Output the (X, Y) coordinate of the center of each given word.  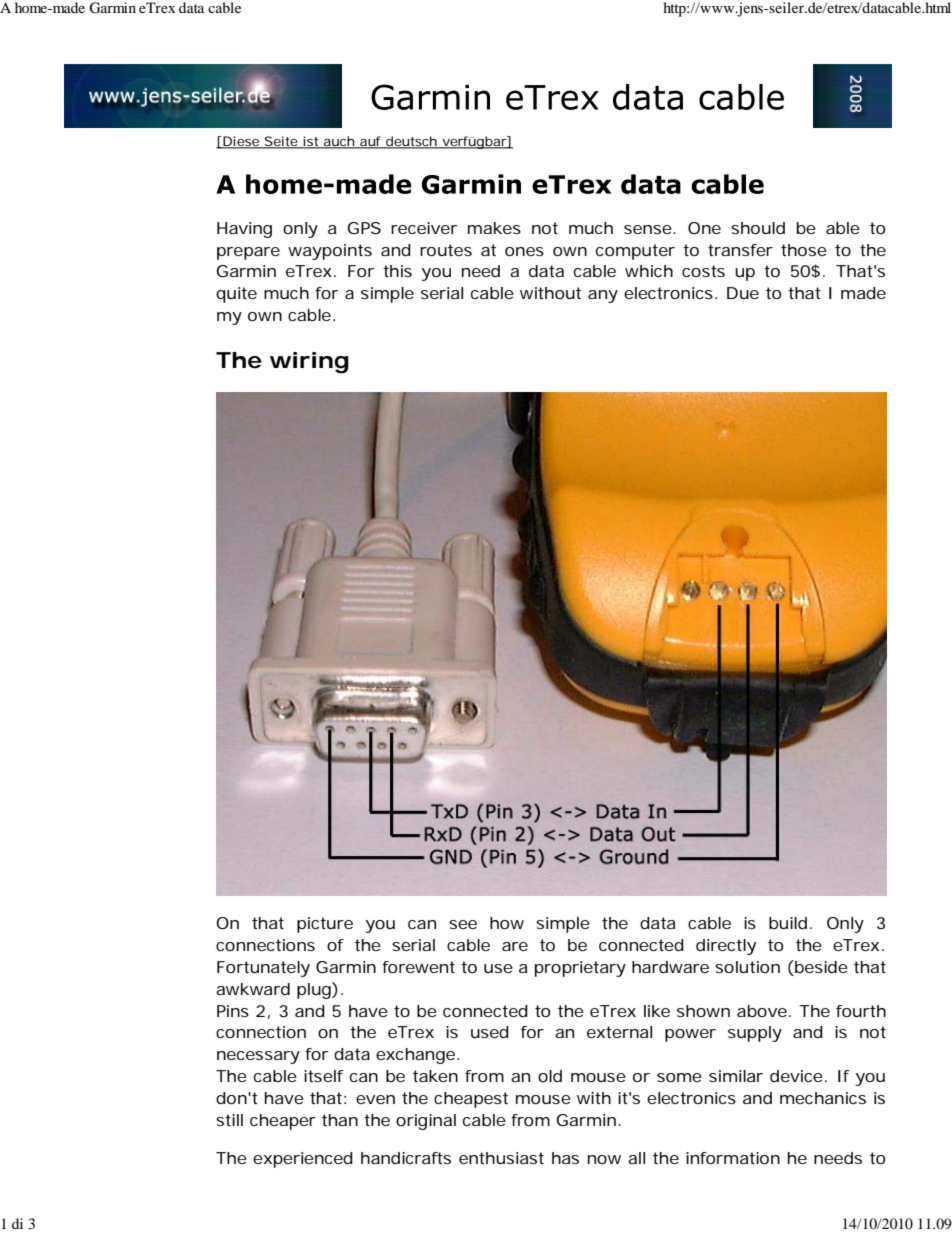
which (649, 271)
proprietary (580, 969)
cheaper (283, 1122)
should (758, 228)
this (397, 271)
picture (325, 925)
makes (494, 228)
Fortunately (263, 969)
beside (820, 968)
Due (743, 293)
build (788, 923)
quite (236, 295)
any (603, 296)
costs (703, 271)
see (463, 924)
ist (311, 142)
